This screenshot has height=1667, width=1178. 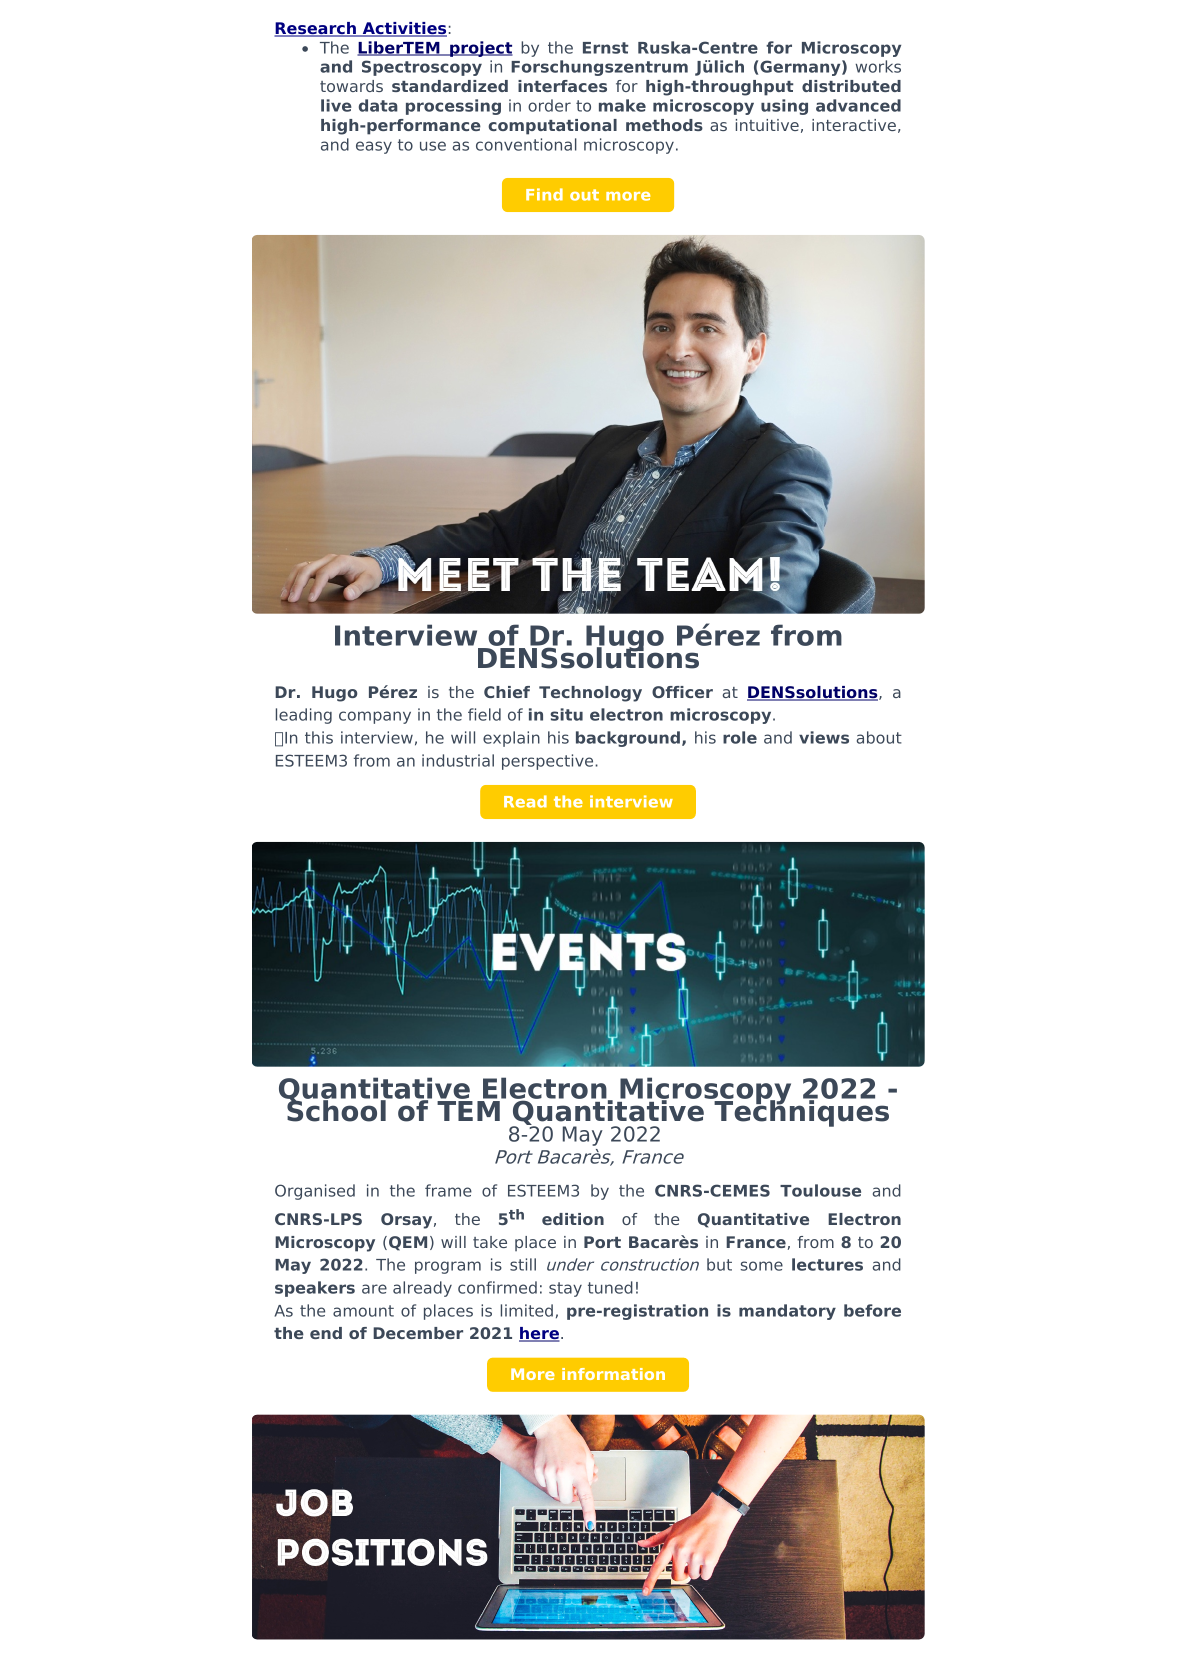 I want to click on company, so click(x=375, y=717).
